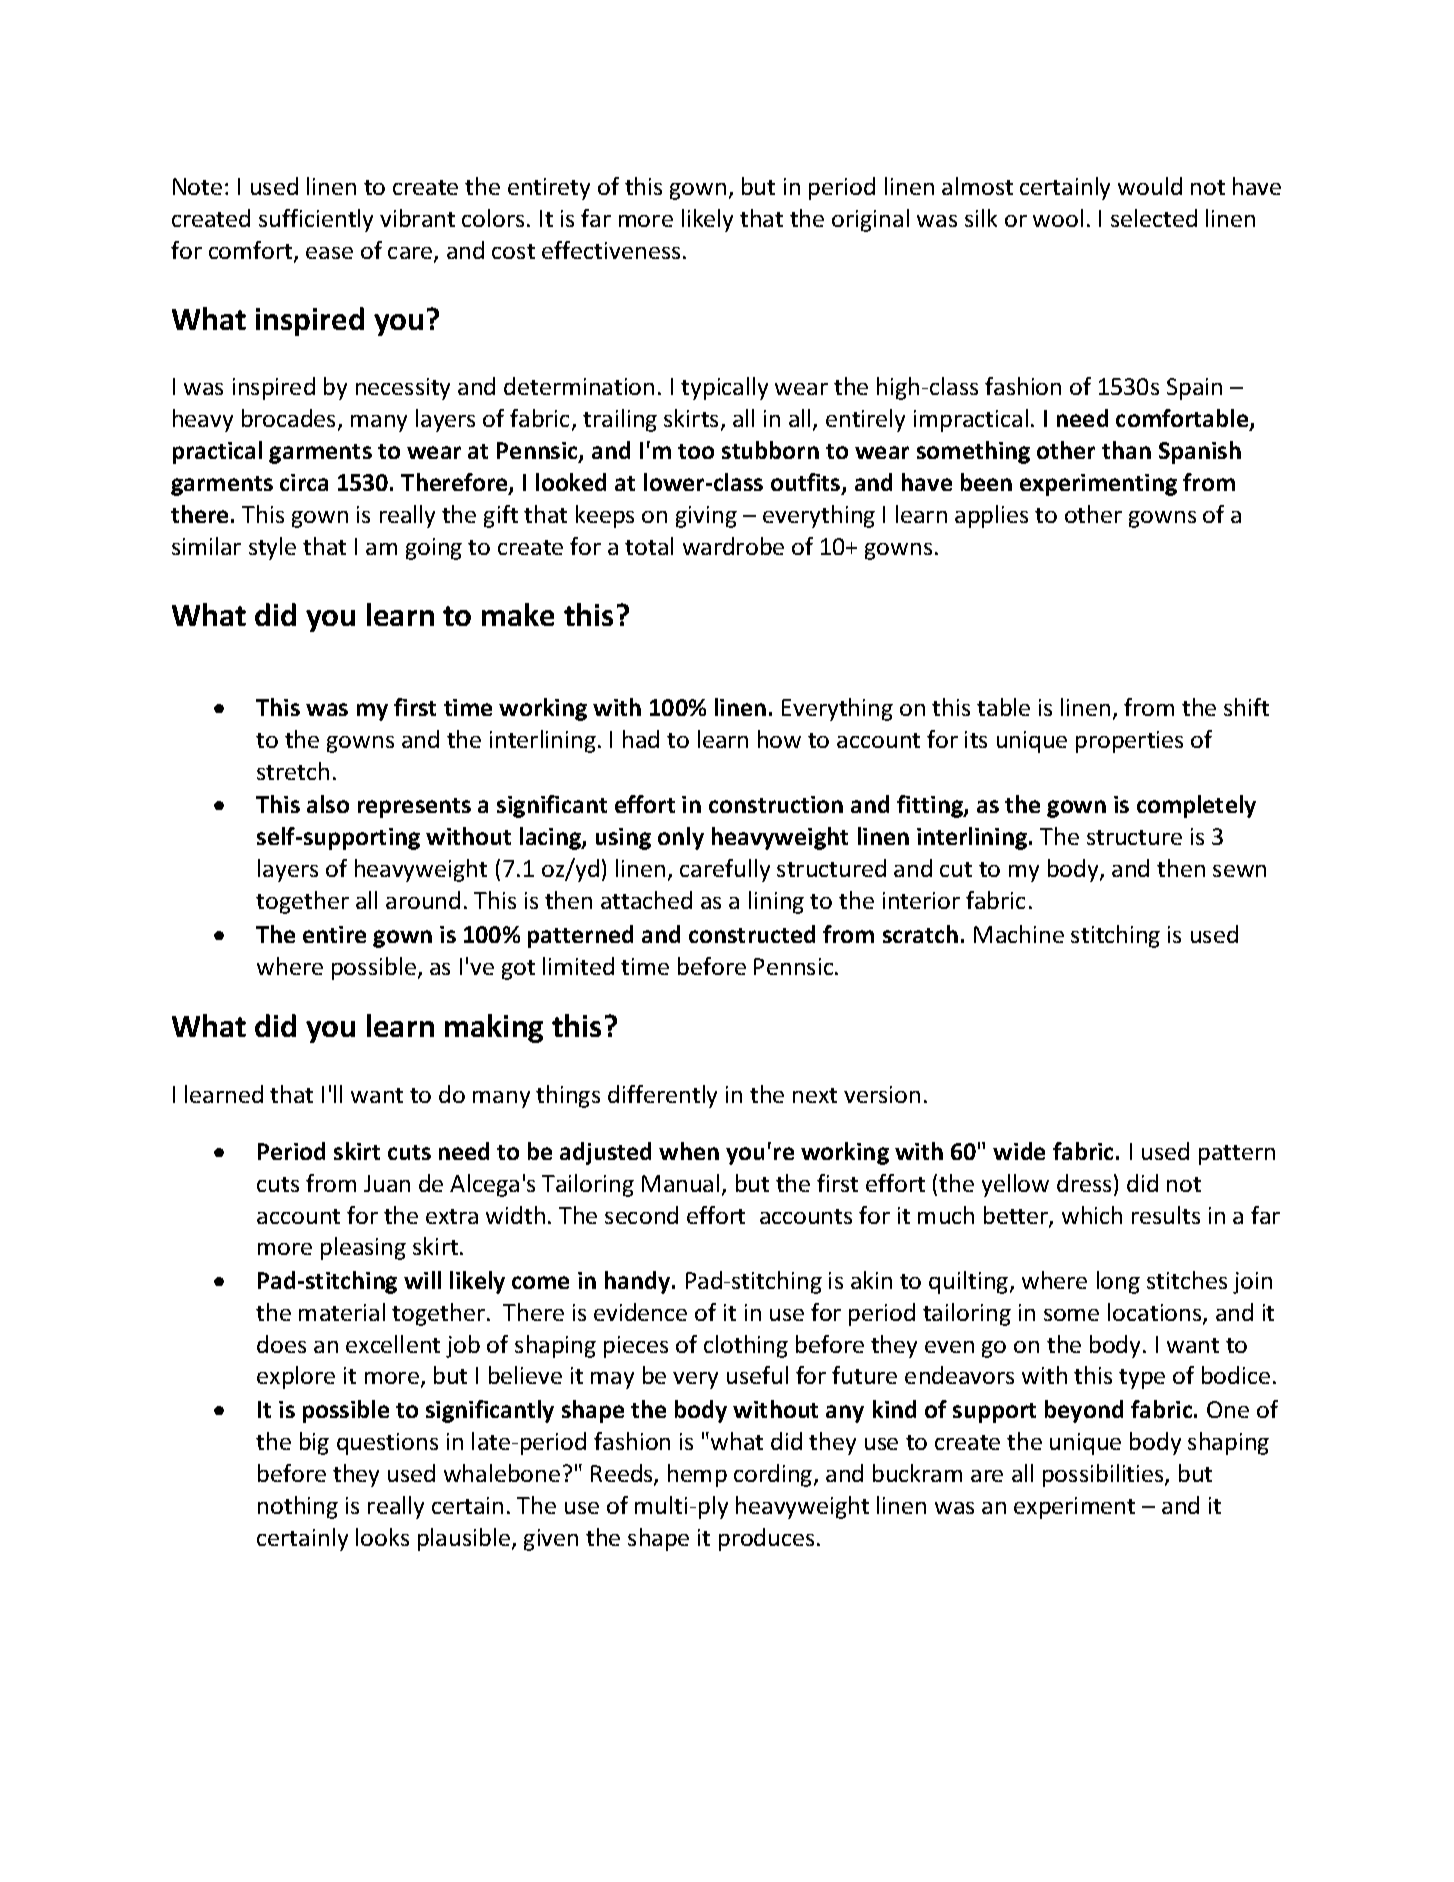  I want to click on nothing, so click(298, 1507).
